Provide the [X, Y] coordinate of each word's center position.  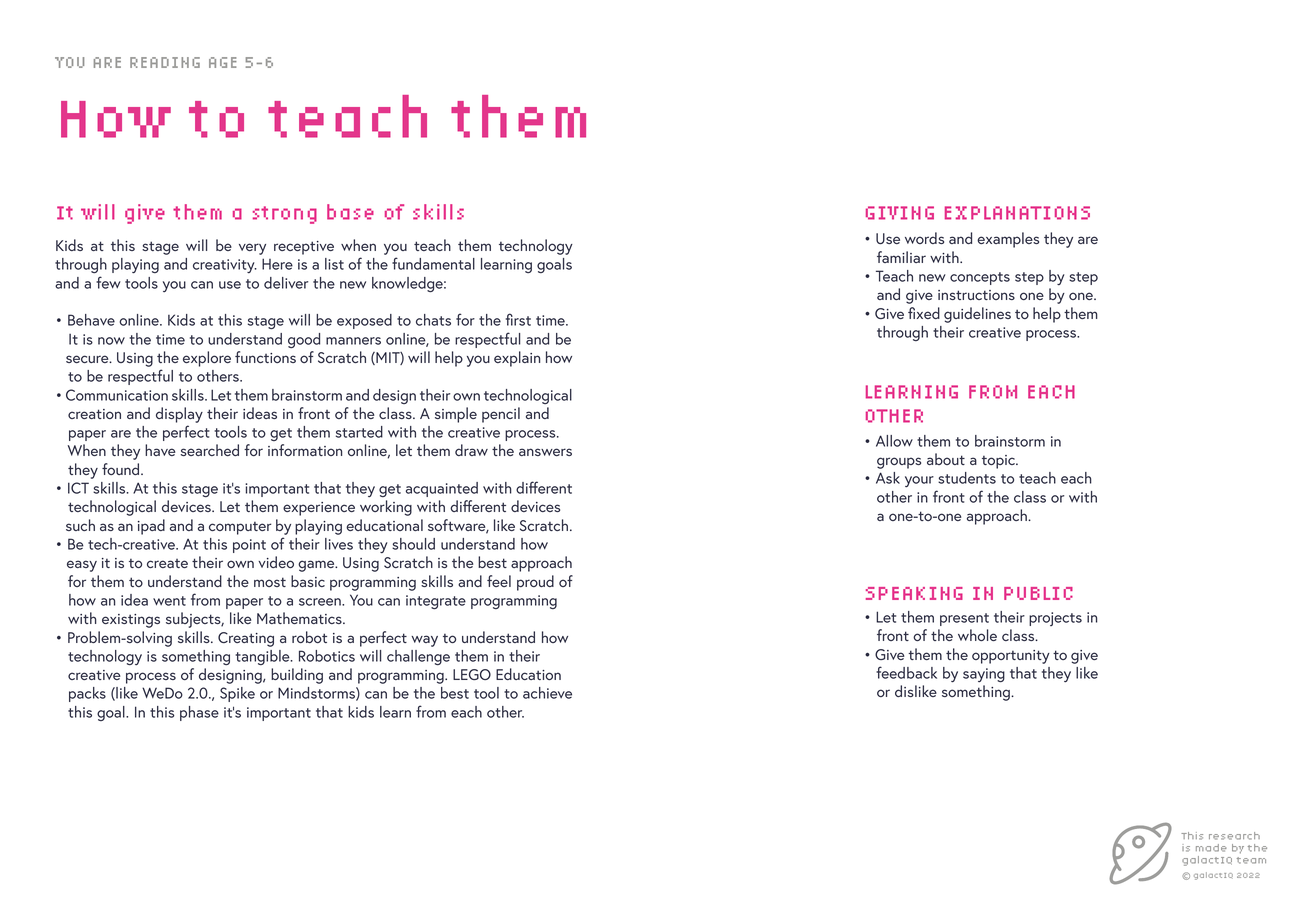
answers [545, 452]
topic [999, 462]
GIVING [900, 213]
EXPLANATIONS [1017, 213]
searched [209, 450]
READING [165, 62]
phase [199, 713]
